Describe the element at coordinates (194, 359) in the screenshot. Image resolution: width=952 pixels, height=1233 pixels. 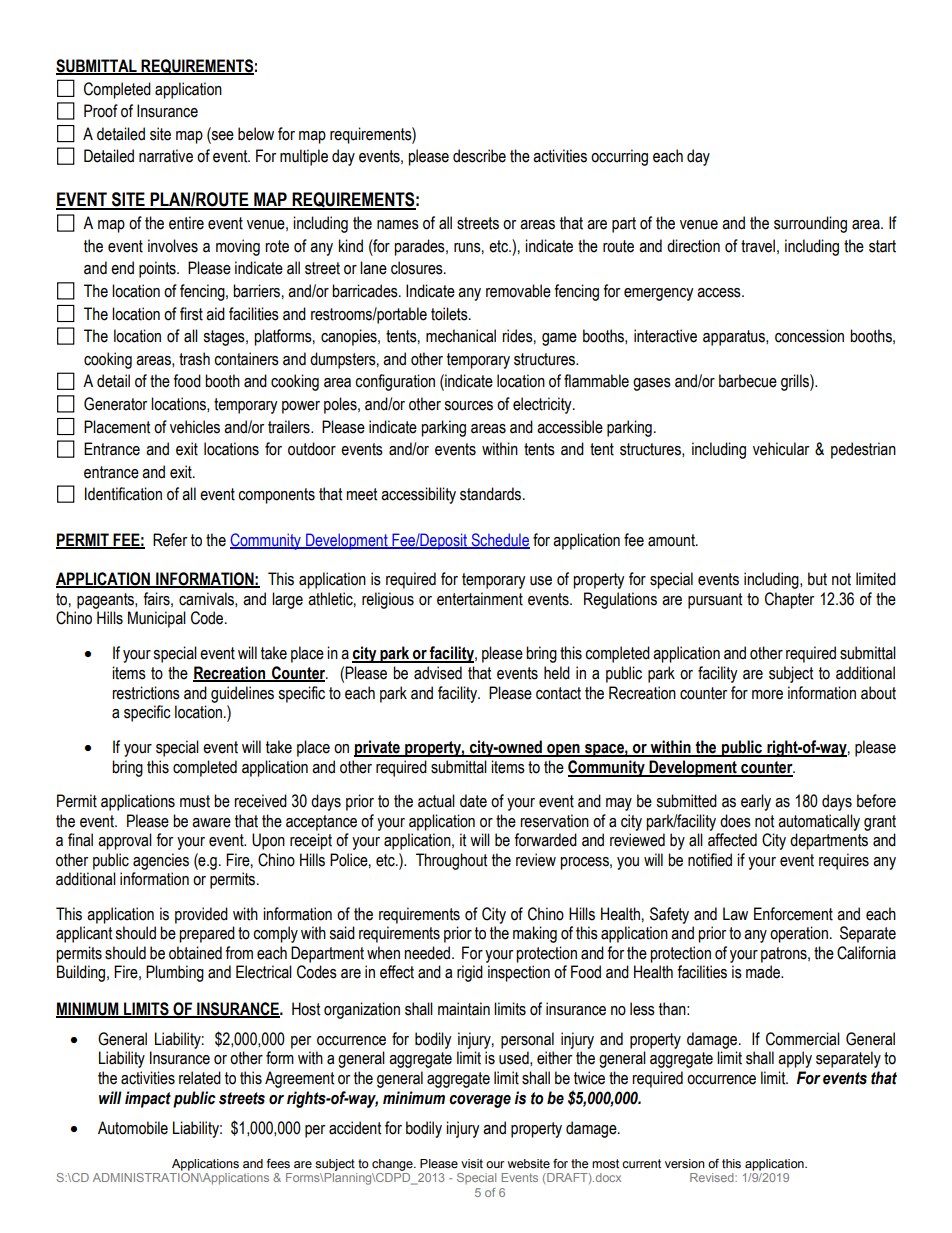
I see `trash` at that location.
